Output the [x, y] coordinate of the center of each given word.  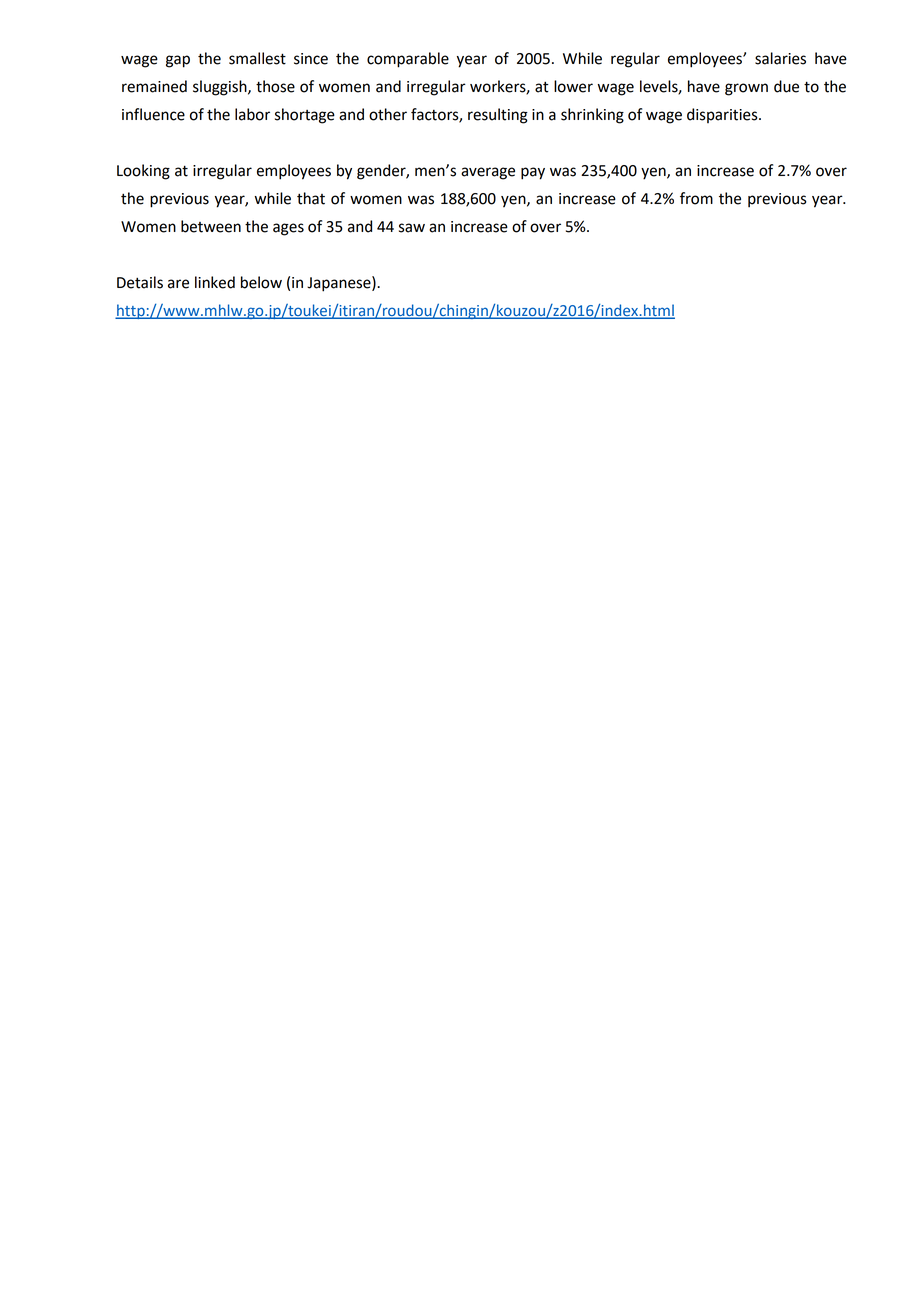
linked [215, 282]
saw [412, 228]
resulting [498, 116]
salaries [780, 58]
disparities [723, 115]
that [311, 198]
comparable [408, 60]
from [696, 198]
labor [252, 114]
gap [178, 61]
